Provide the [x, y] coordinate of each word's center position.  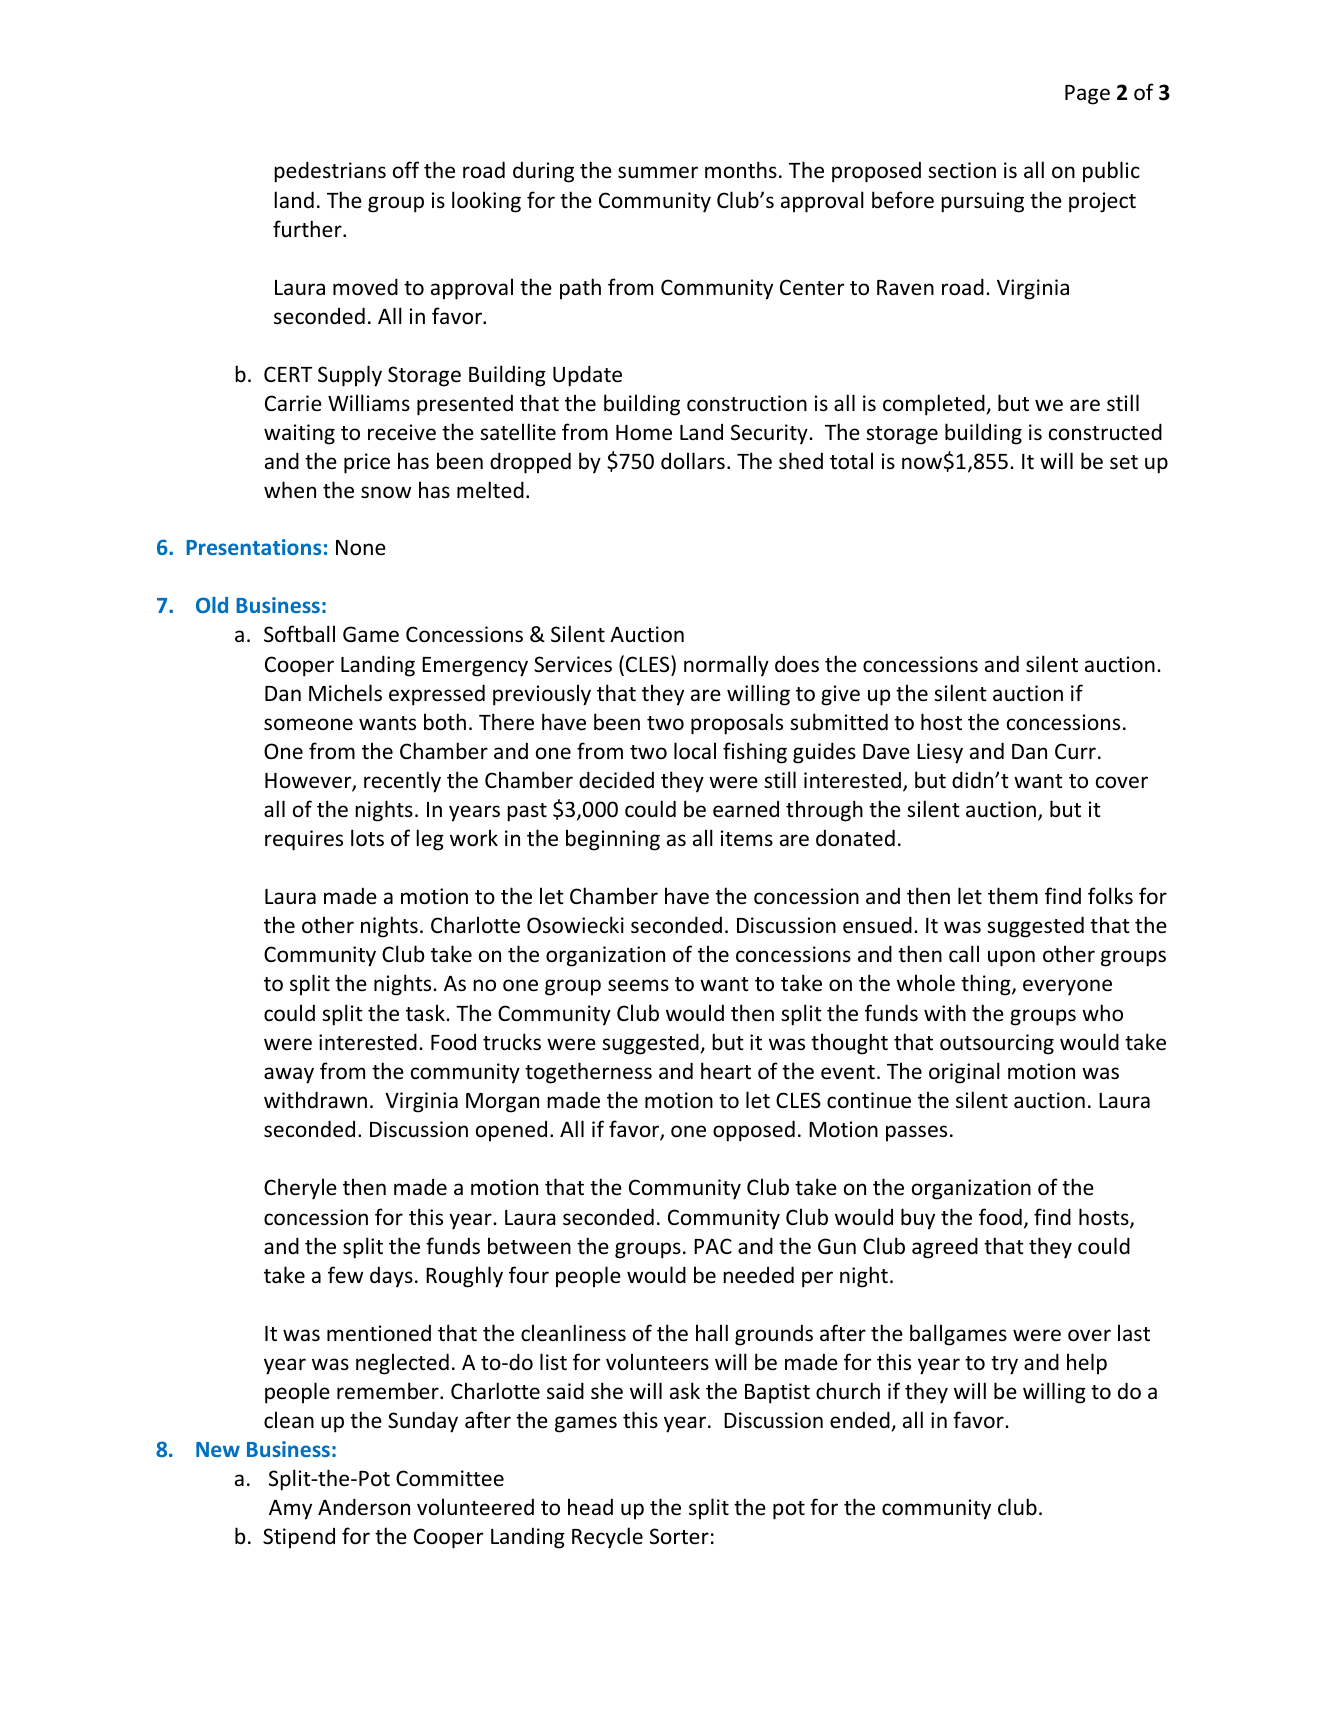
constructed [1105, 432]
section [962, 170]
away [289, 1075]
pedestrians [330, 172]
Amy [290, 1510]
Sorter [679, 1536]
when [290, 490]
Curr [1075, 751]
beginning [613, 840]
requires [304, 840]
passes [916, 1133]
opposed [754, 1131]
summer [658, 172]
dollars [693, 461]
